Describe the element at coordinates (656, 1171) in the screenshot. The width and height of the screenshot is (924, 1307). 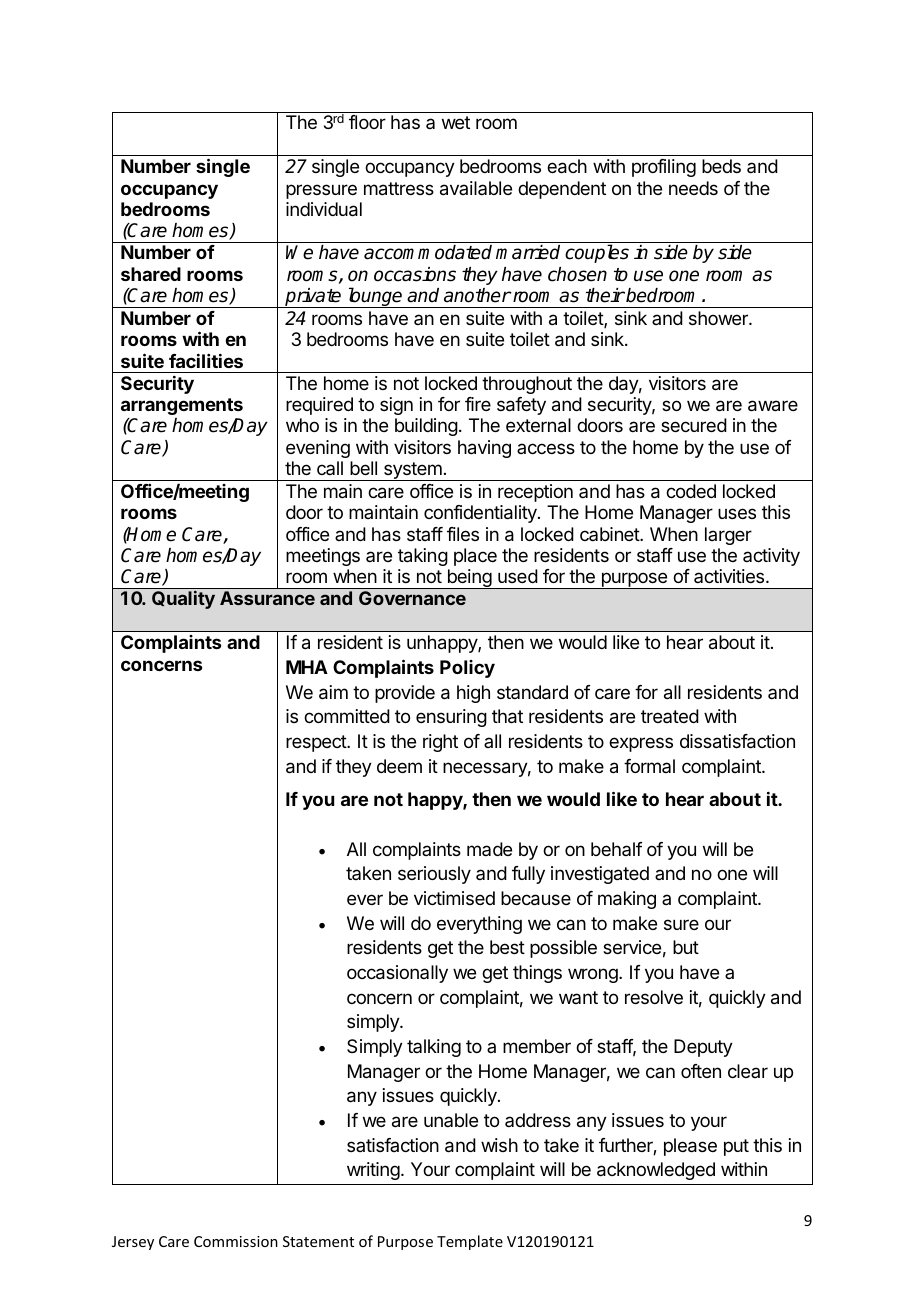
I see `acknowledged` at that location.
